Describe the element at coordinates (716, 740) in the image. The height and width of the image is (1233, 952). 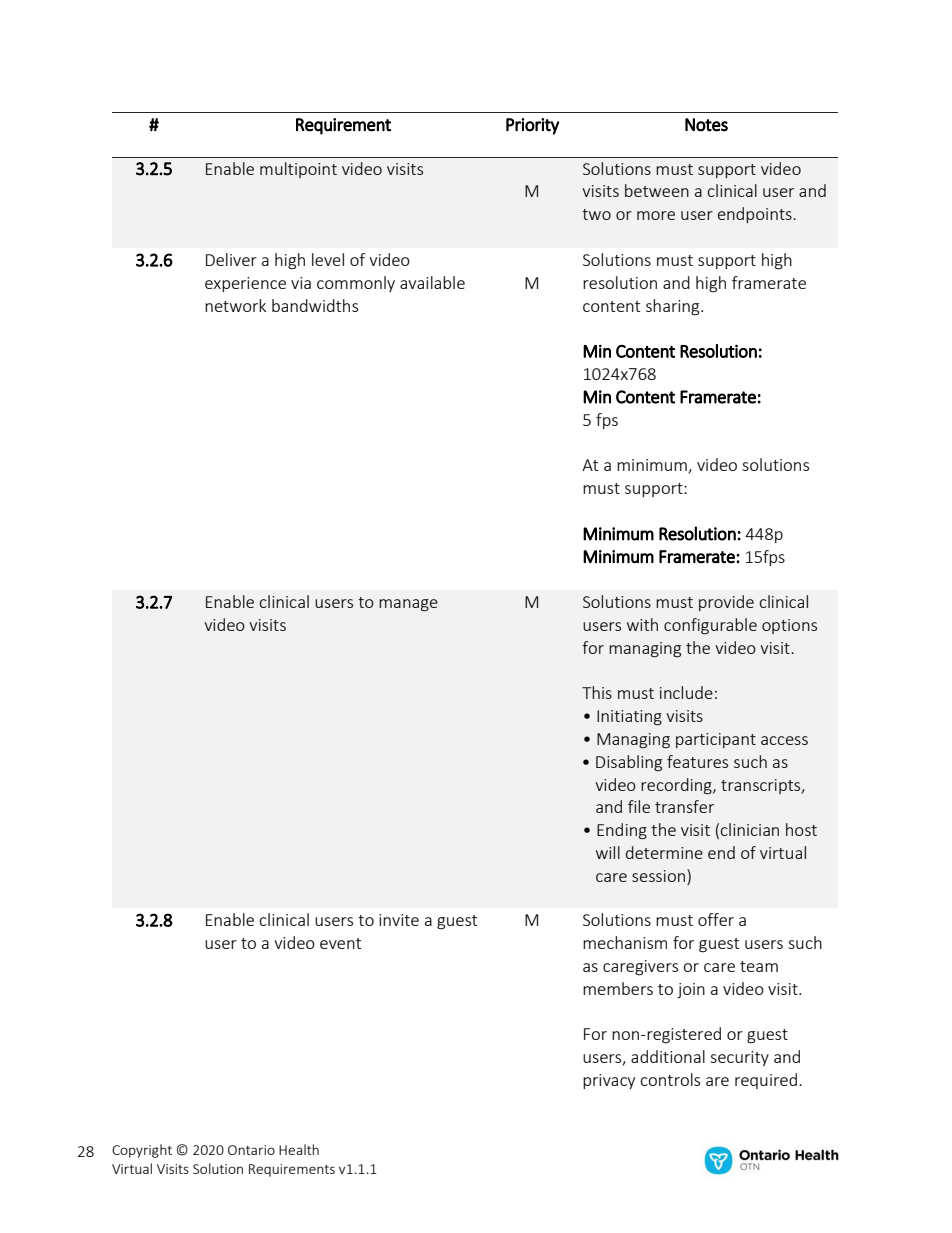
I see `participant` at that location.
